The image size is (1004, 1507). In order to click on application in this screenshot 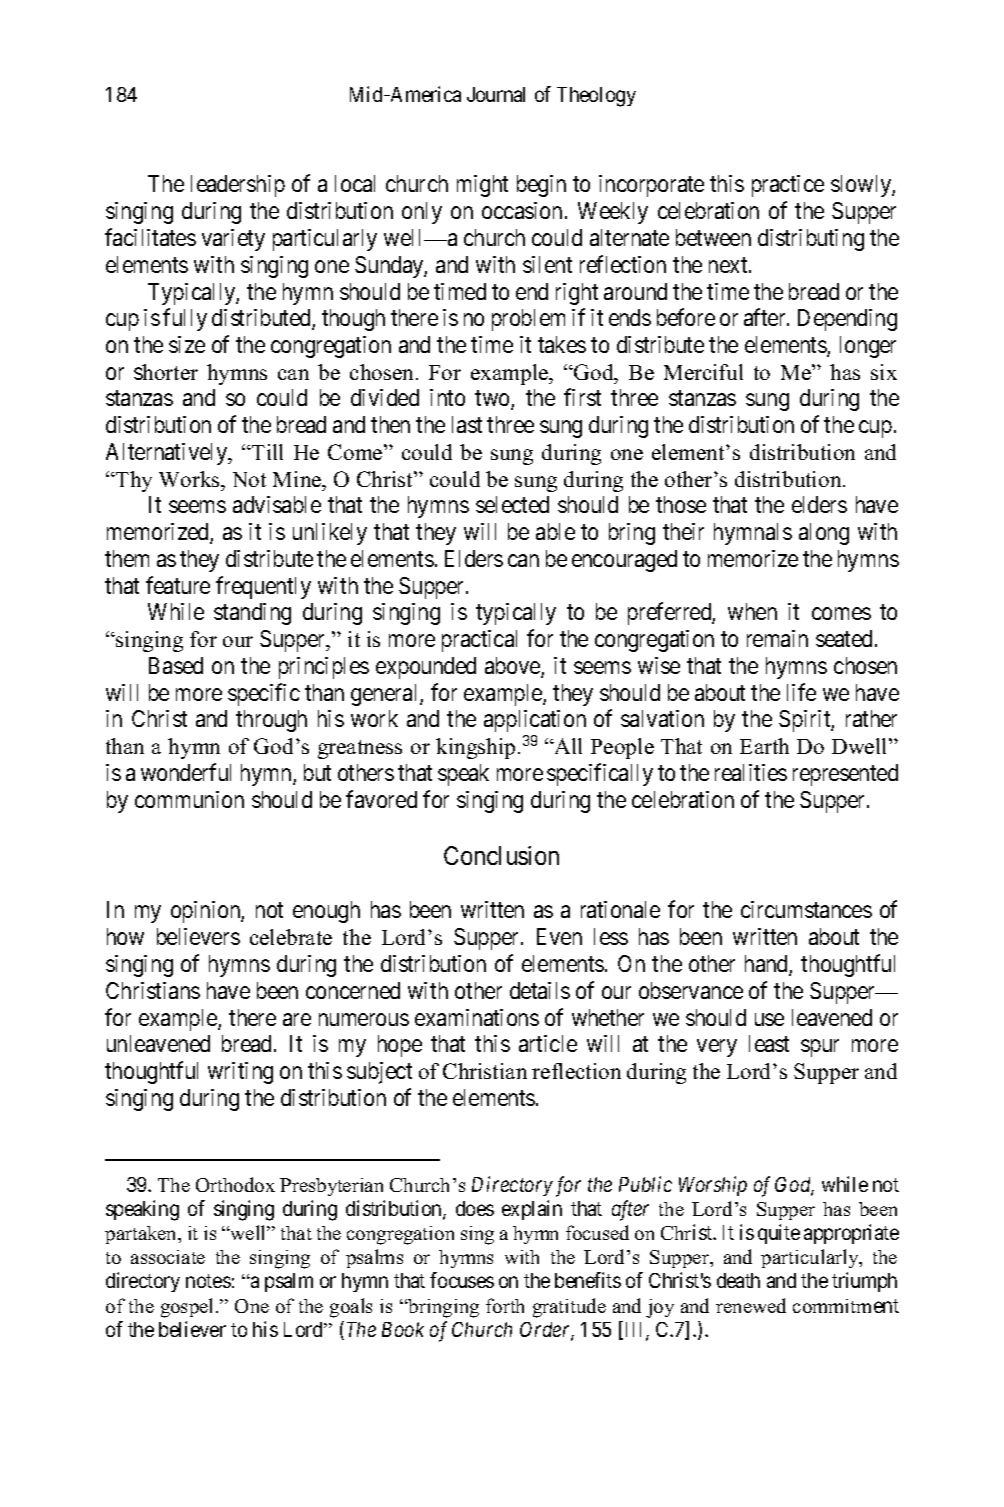, I will do `click(535, 721)`.
